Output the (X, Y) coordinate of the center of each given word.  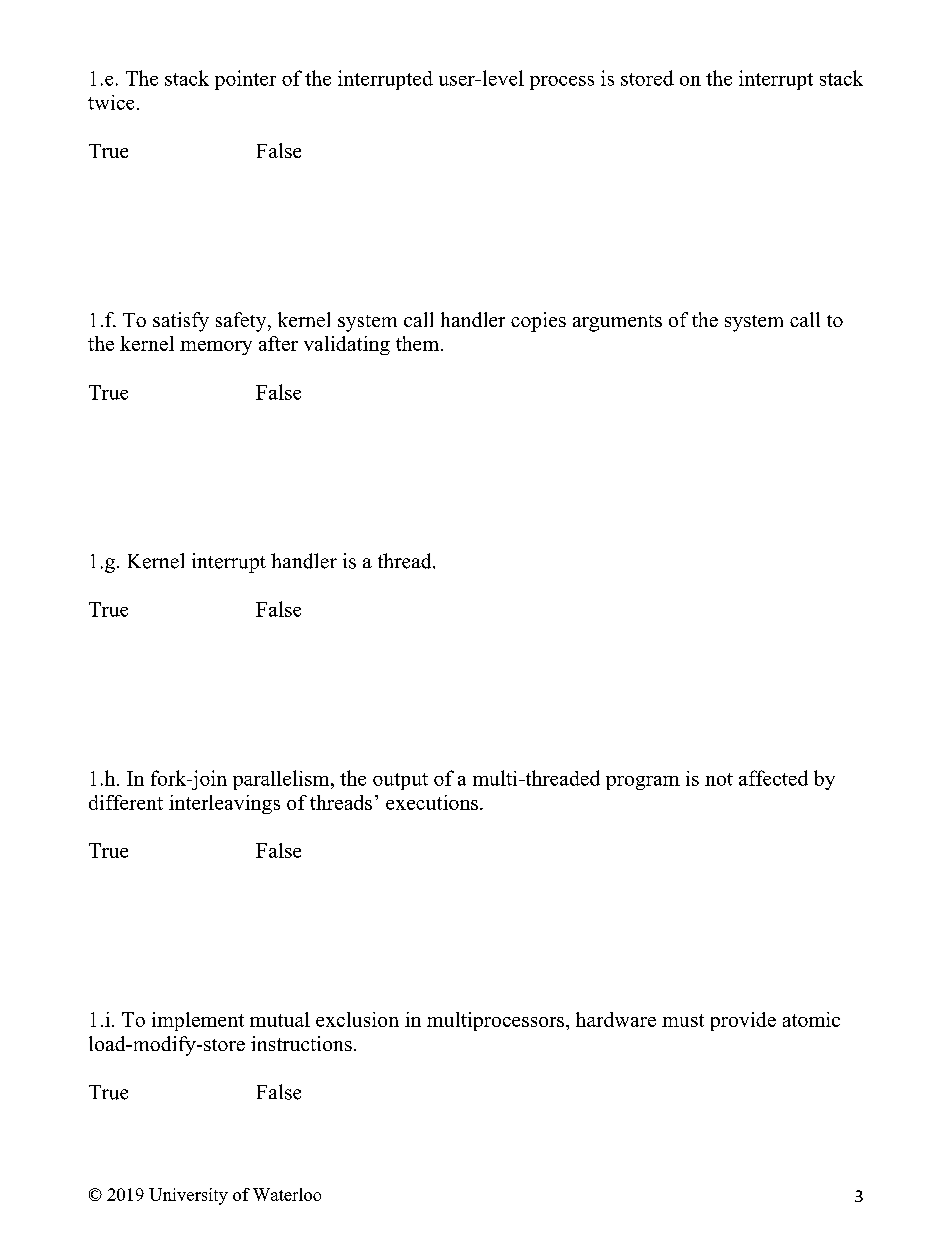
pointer (245, 80)
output (400, 781)
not (719, 779)
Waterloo (287, 1194)
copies (538, 322)
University (188, 1196)
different (126, 802)
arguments (617, 323)
